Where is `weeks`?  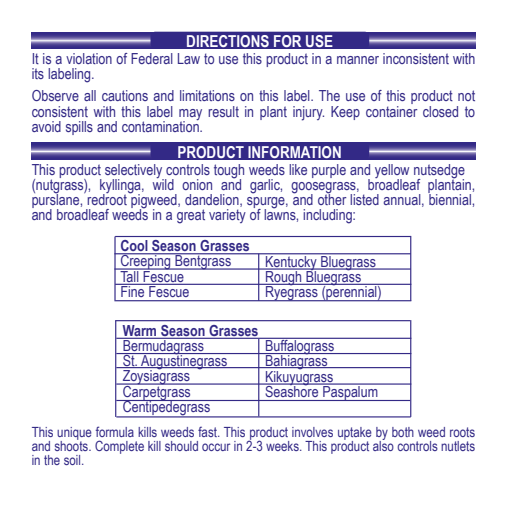
weeks is located at coordinates (283, 446).
